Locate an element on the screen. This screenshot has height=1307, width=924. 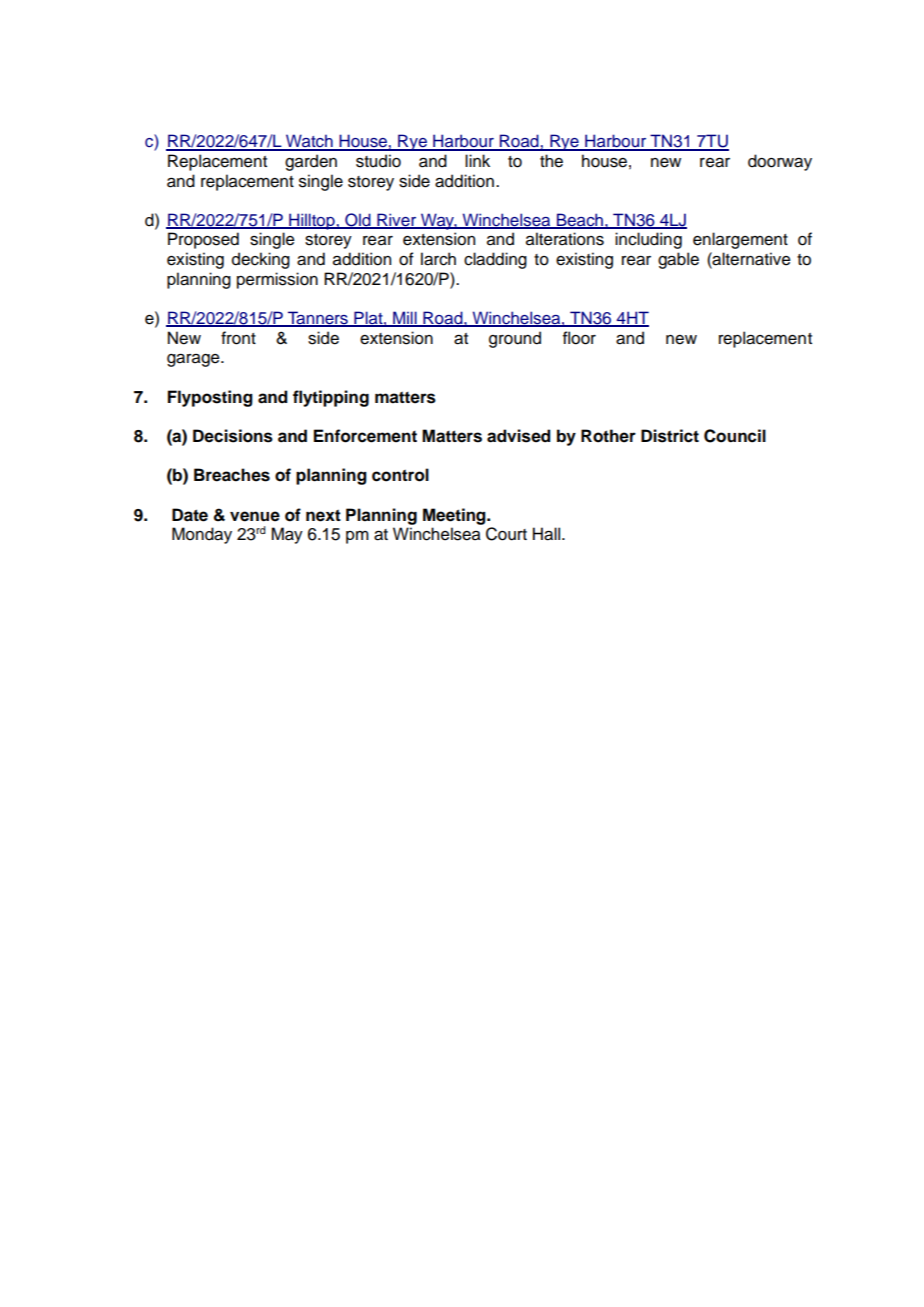
doorway is located at coordinates (780, 162).
